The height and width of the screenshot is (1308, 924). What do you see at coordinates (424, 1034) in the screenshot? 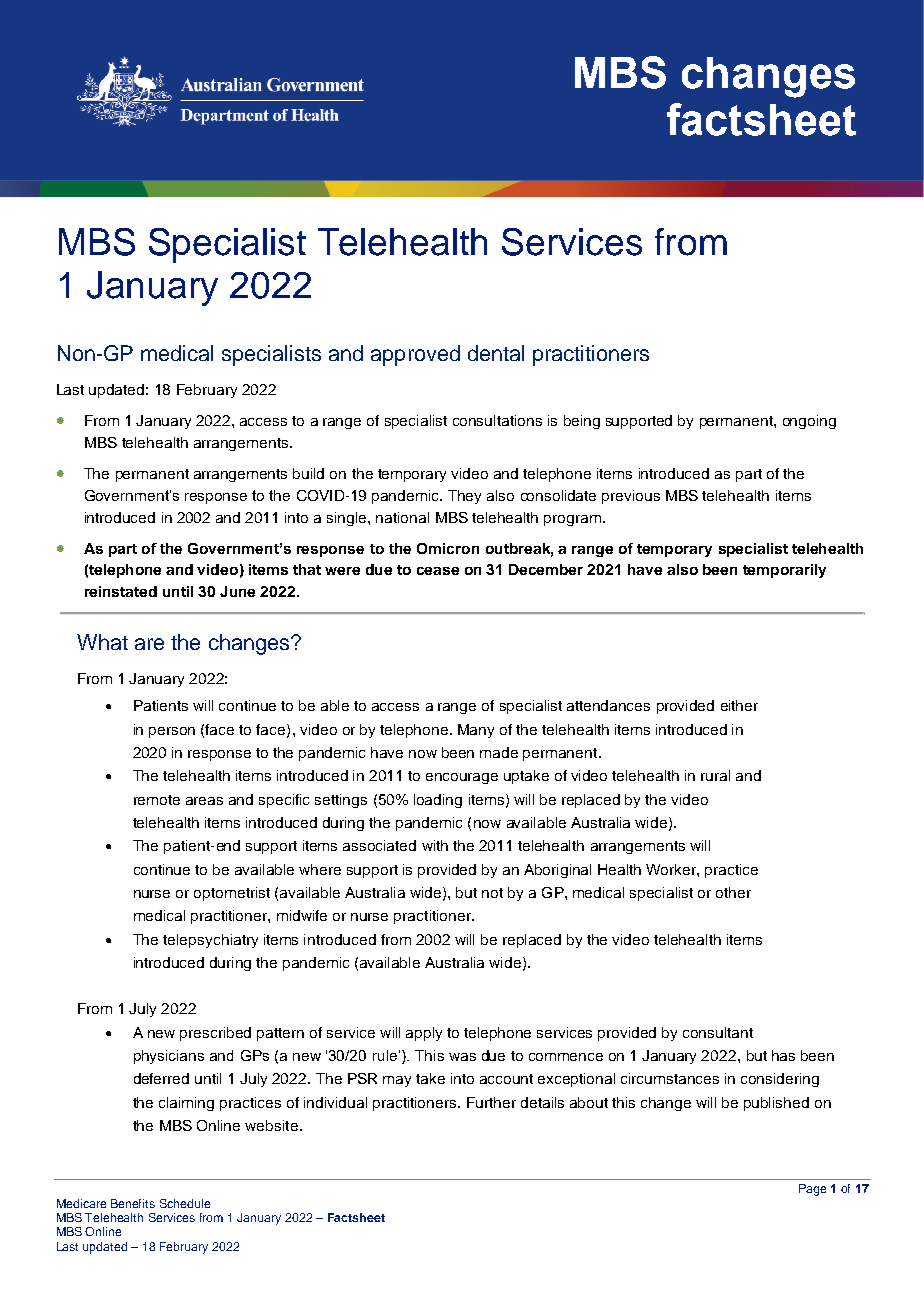
I see `apply` at bounding box center [424, 1034].
